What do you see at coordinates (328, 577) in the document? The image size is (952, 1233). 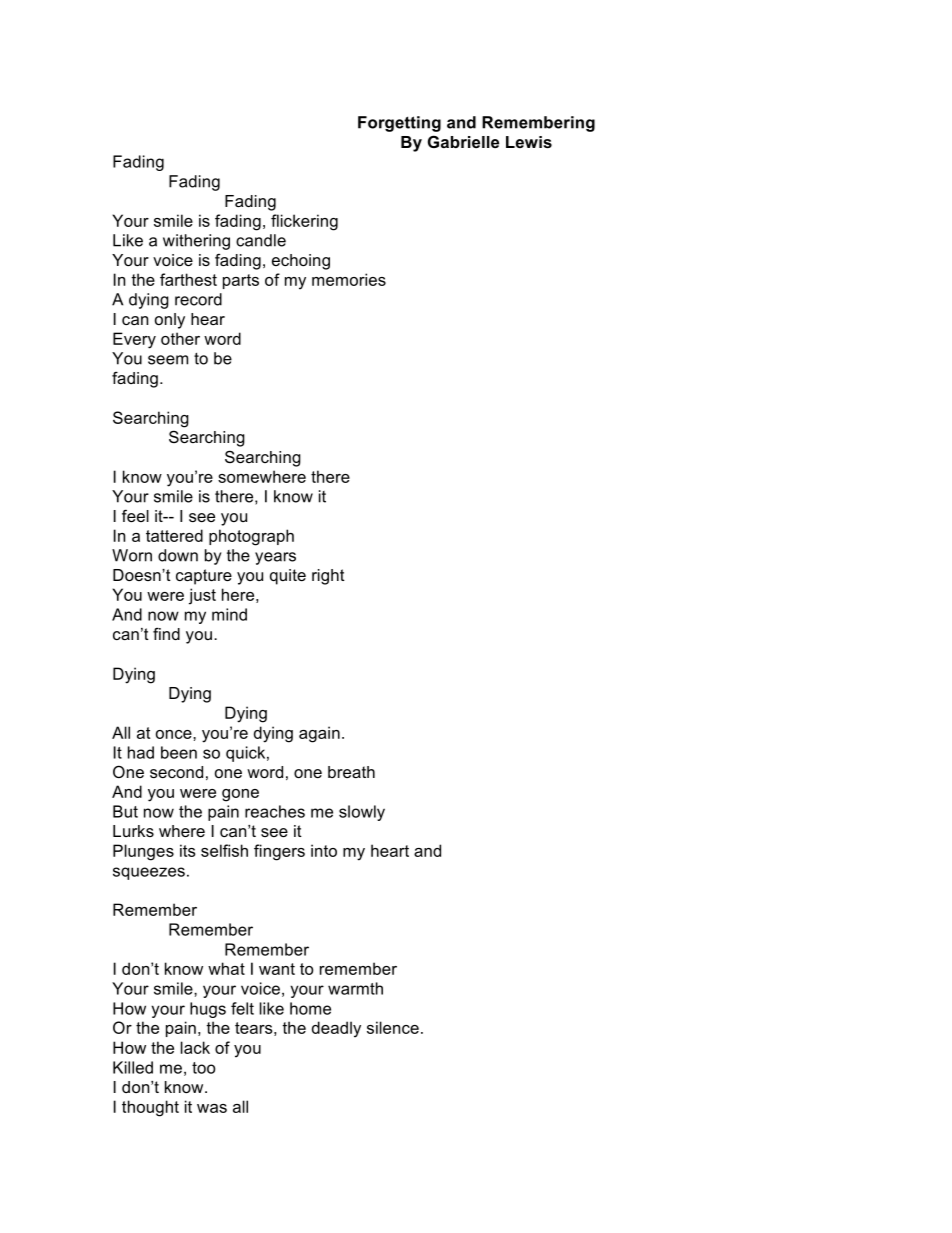 I see `right` at bounding box center [328, 577].
